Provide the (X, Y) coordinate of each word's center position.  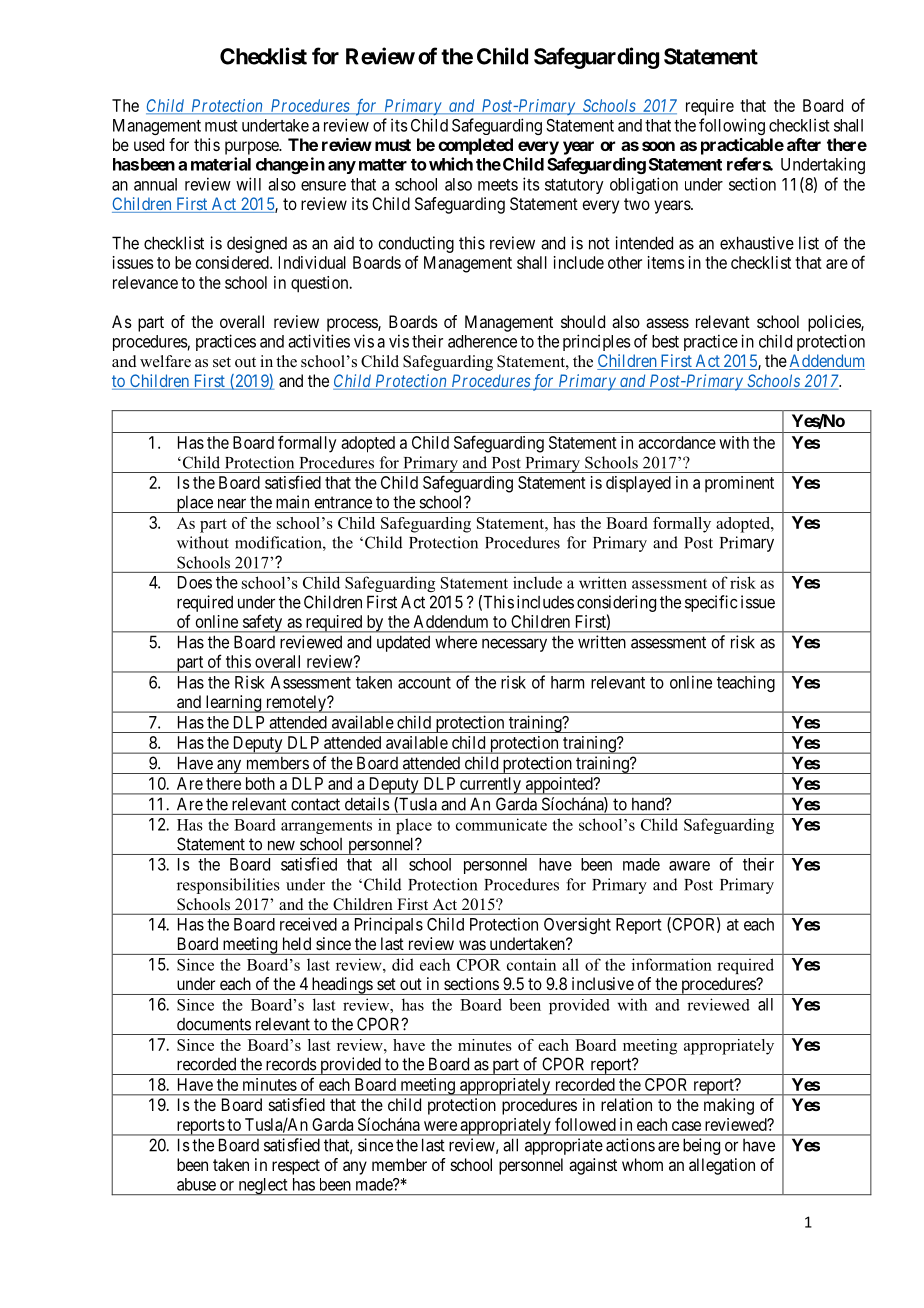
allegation (722, 1166)
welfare (165, 361)
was (472, 945)
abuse (196, 1184)
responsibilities (228, 886)
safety (262, 623)
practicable (742, 146)
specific (711, 603)
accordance (677, 442)
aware (689, 866)
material (221, 164)
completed (475, 146)
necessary (514, 645)
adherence (482, 341)
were (440, 1126)
